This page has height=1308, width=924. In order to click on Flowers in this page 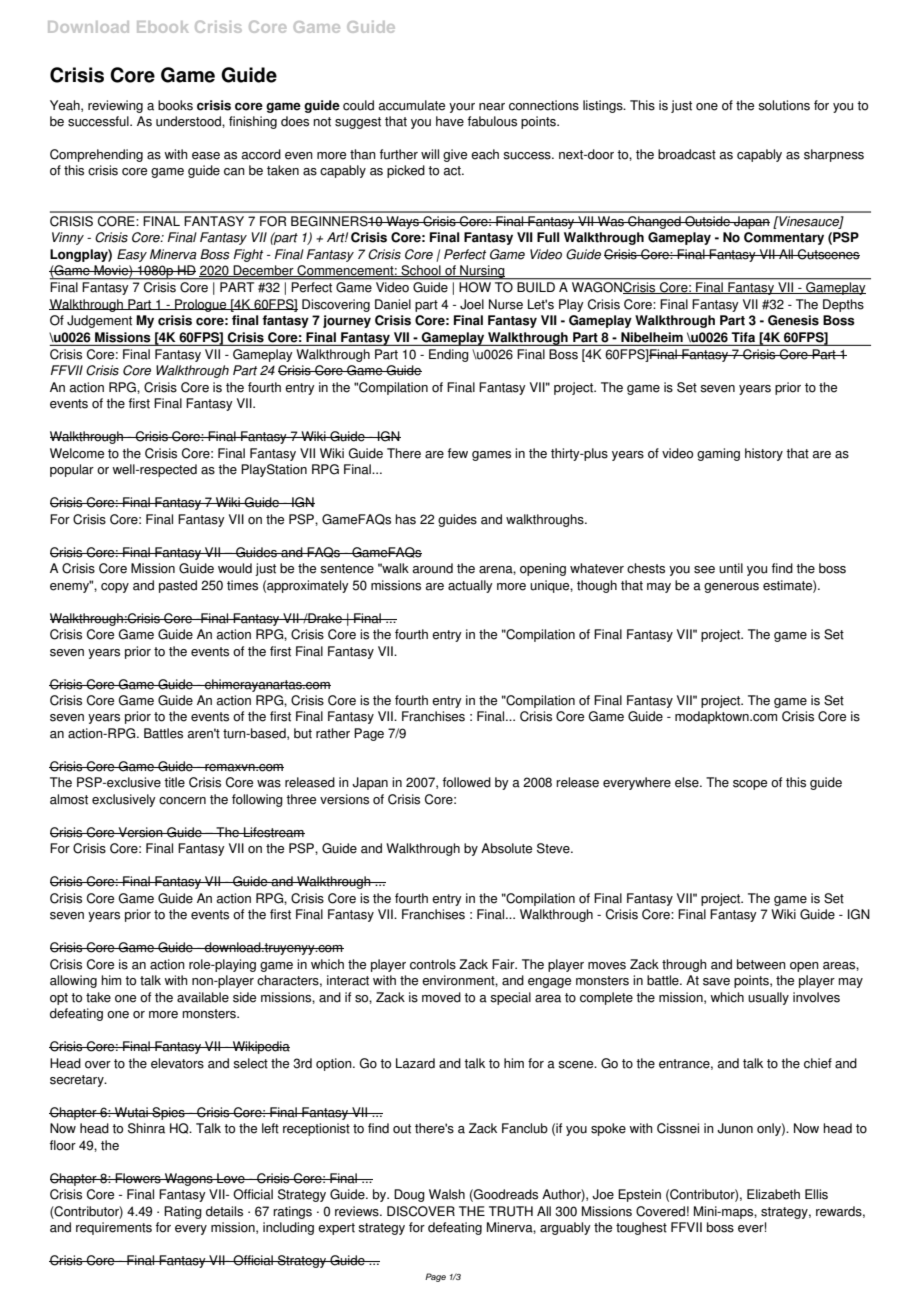, I will do `click(138, 1178)`.
